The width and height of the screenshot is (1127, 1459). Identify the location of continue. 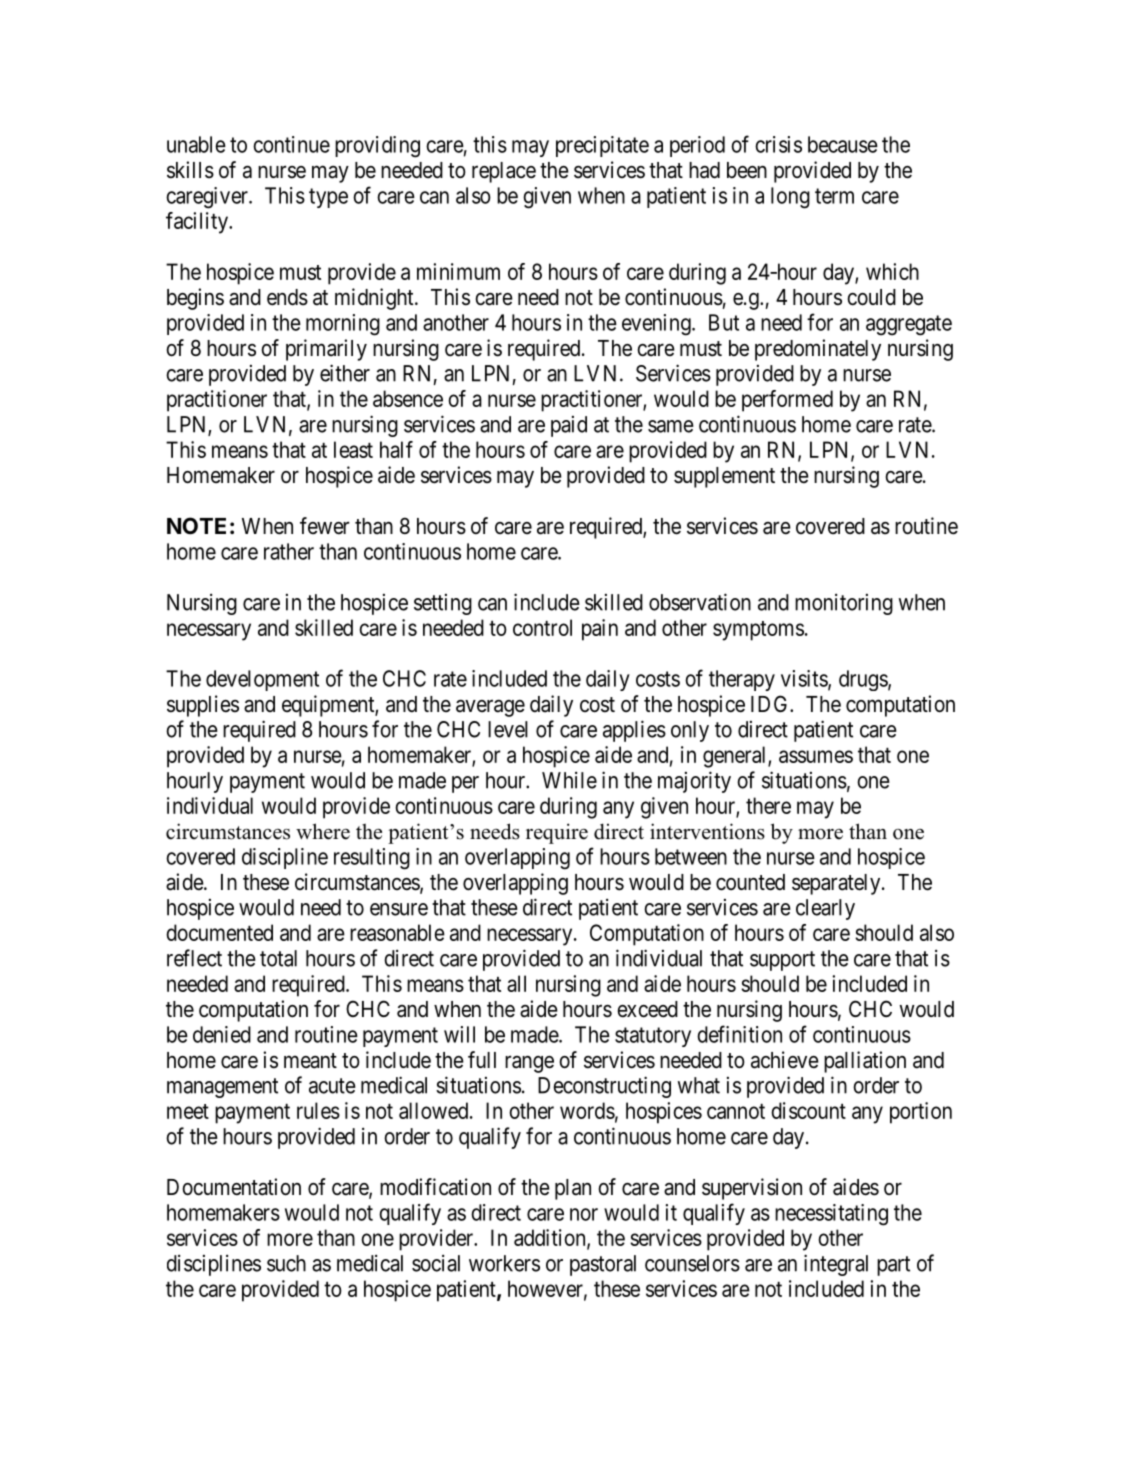
(291, 144).
